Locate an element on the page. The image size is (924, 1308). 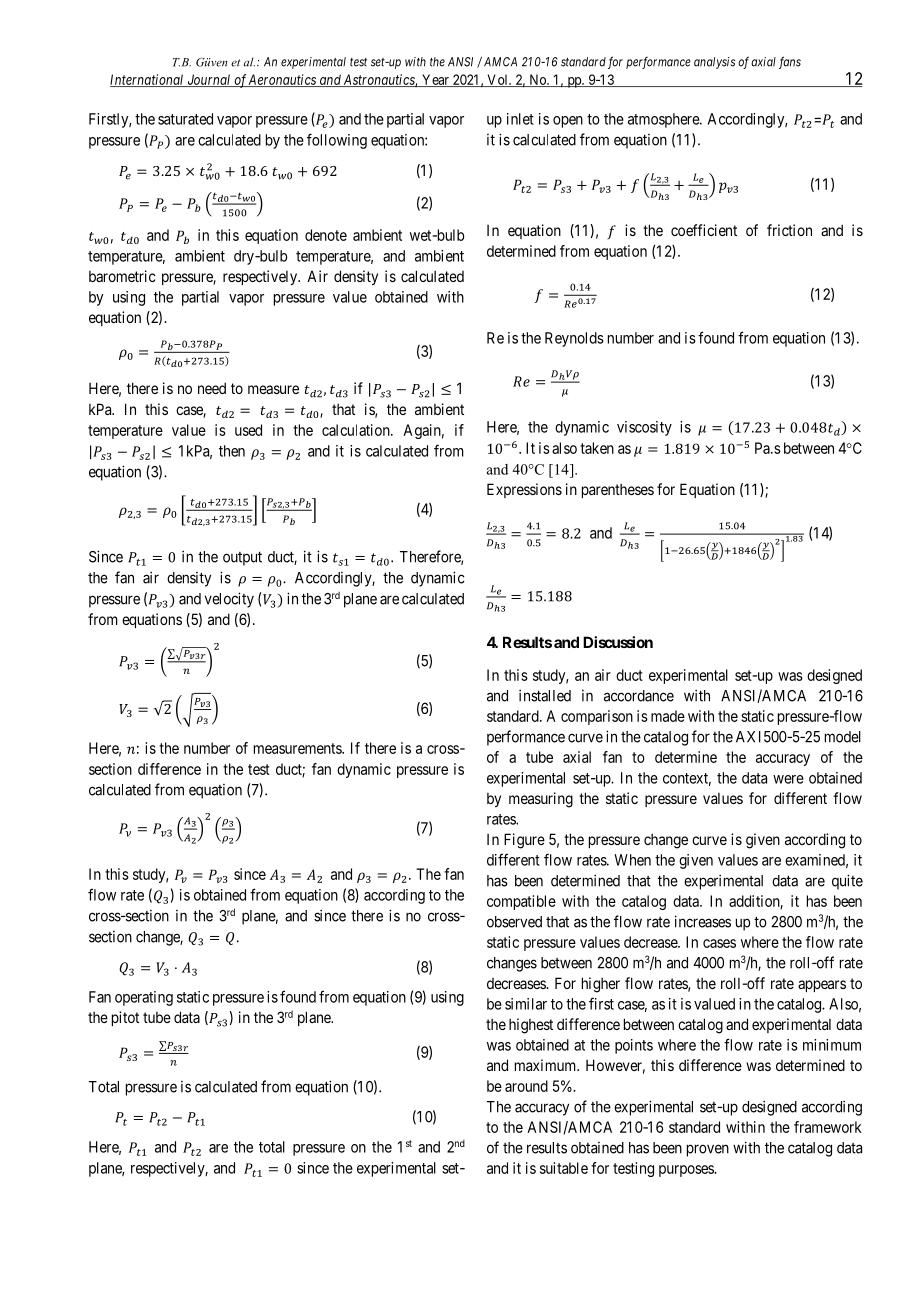
then is located at coordinates (232, 451).
